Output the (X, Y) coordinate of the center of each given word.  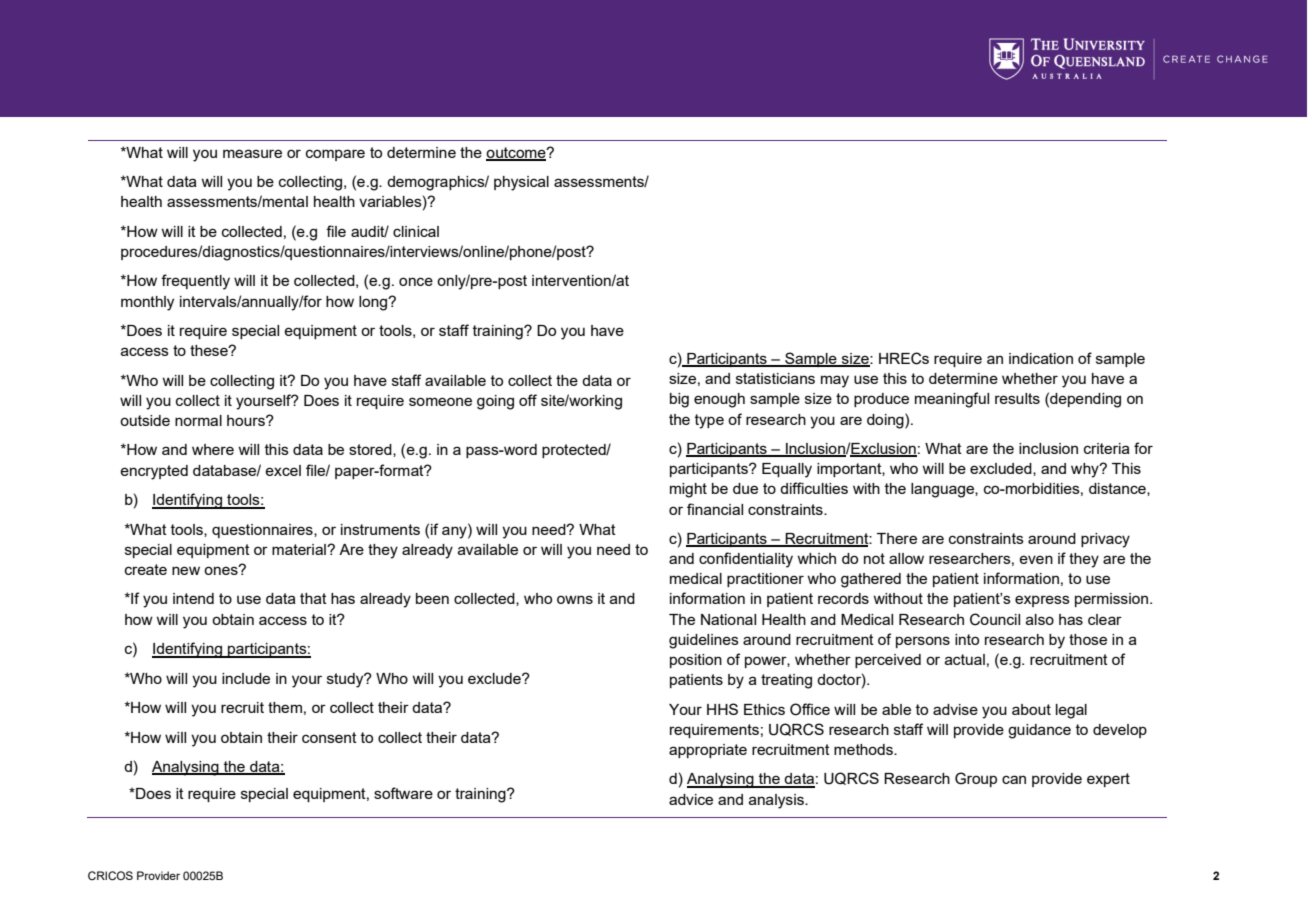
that (313, 598)
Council (995, 619)
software (403, 793)
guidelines (704, 641)
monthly (147, 303)
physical (521, 183)
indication (1041, 358)
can (1014, 779)
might (688, 490)
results (1017, 398)
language (943, 490)
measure (252, 153)
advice (691, 799)
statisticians (775, 378)
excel (283, 470)
